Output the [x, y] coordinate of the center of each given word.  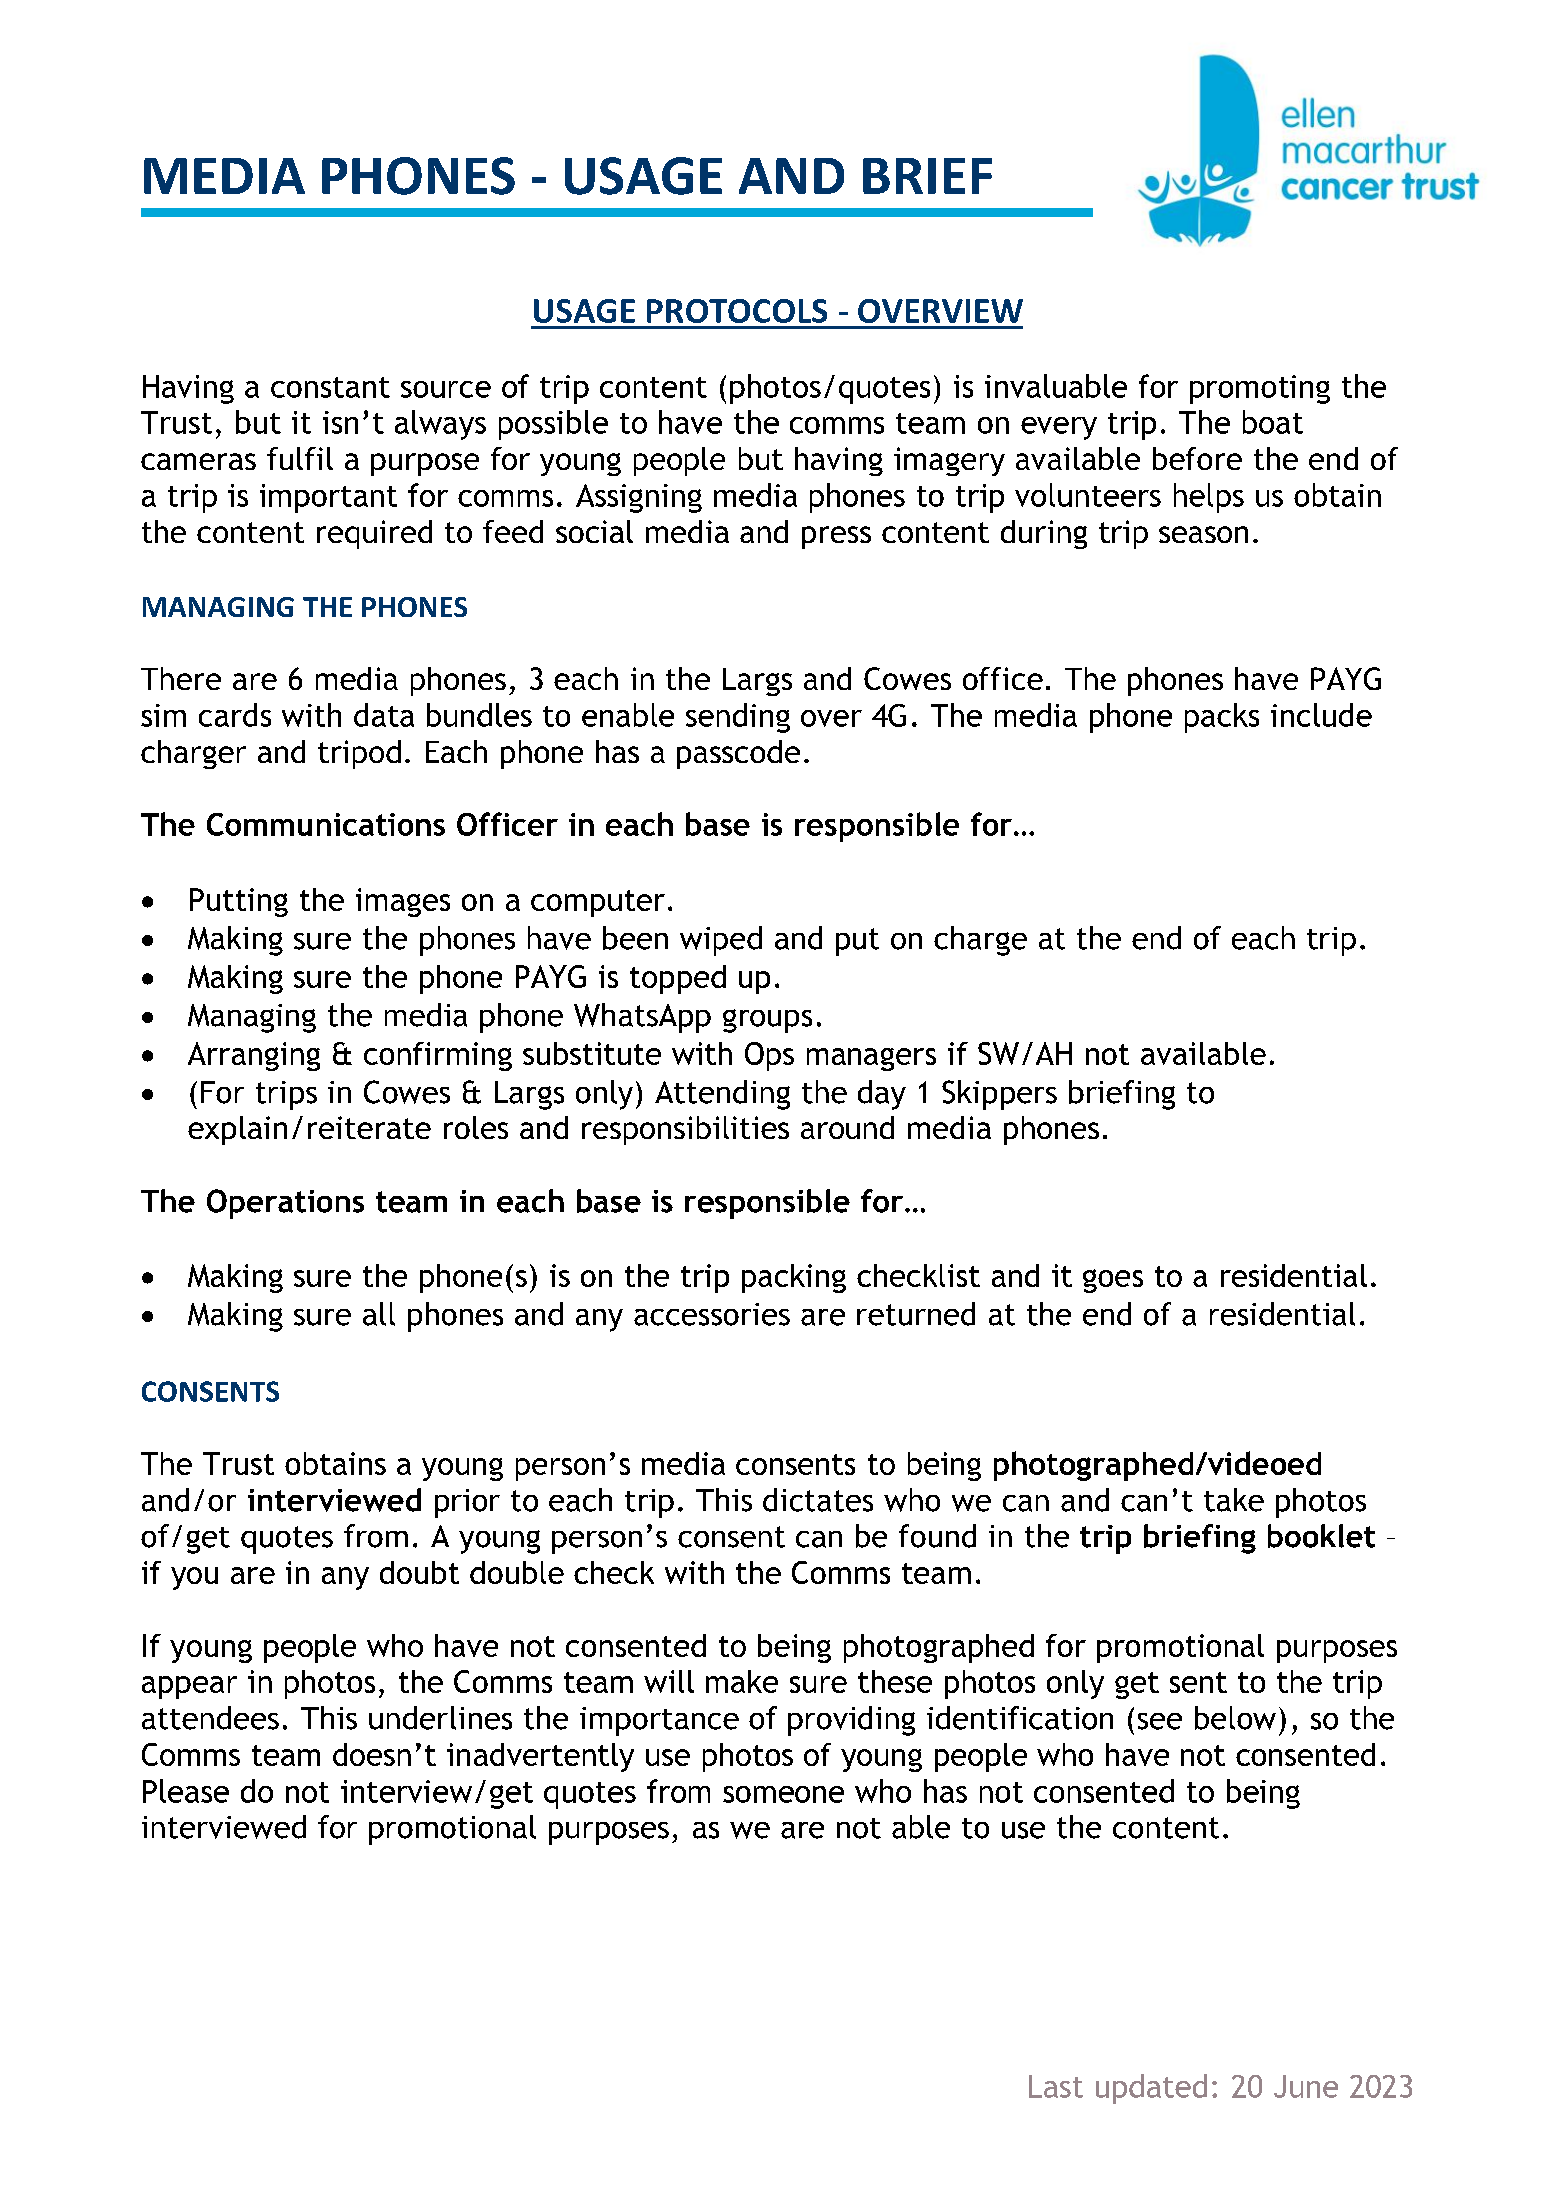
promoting [1260, 389]
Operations [285, 1204]
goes [1113, 1281]
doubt [419, 1572]
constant [330, 387]
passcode [738, 754]
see [1160, 1721]
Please [186, 1791]
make [742, 1681]
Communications [326, 824]
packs [1222, 718]
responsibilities [685, 1130]
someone [783, 1794]
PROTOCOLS [737, 311]
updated [1151, 2089]
